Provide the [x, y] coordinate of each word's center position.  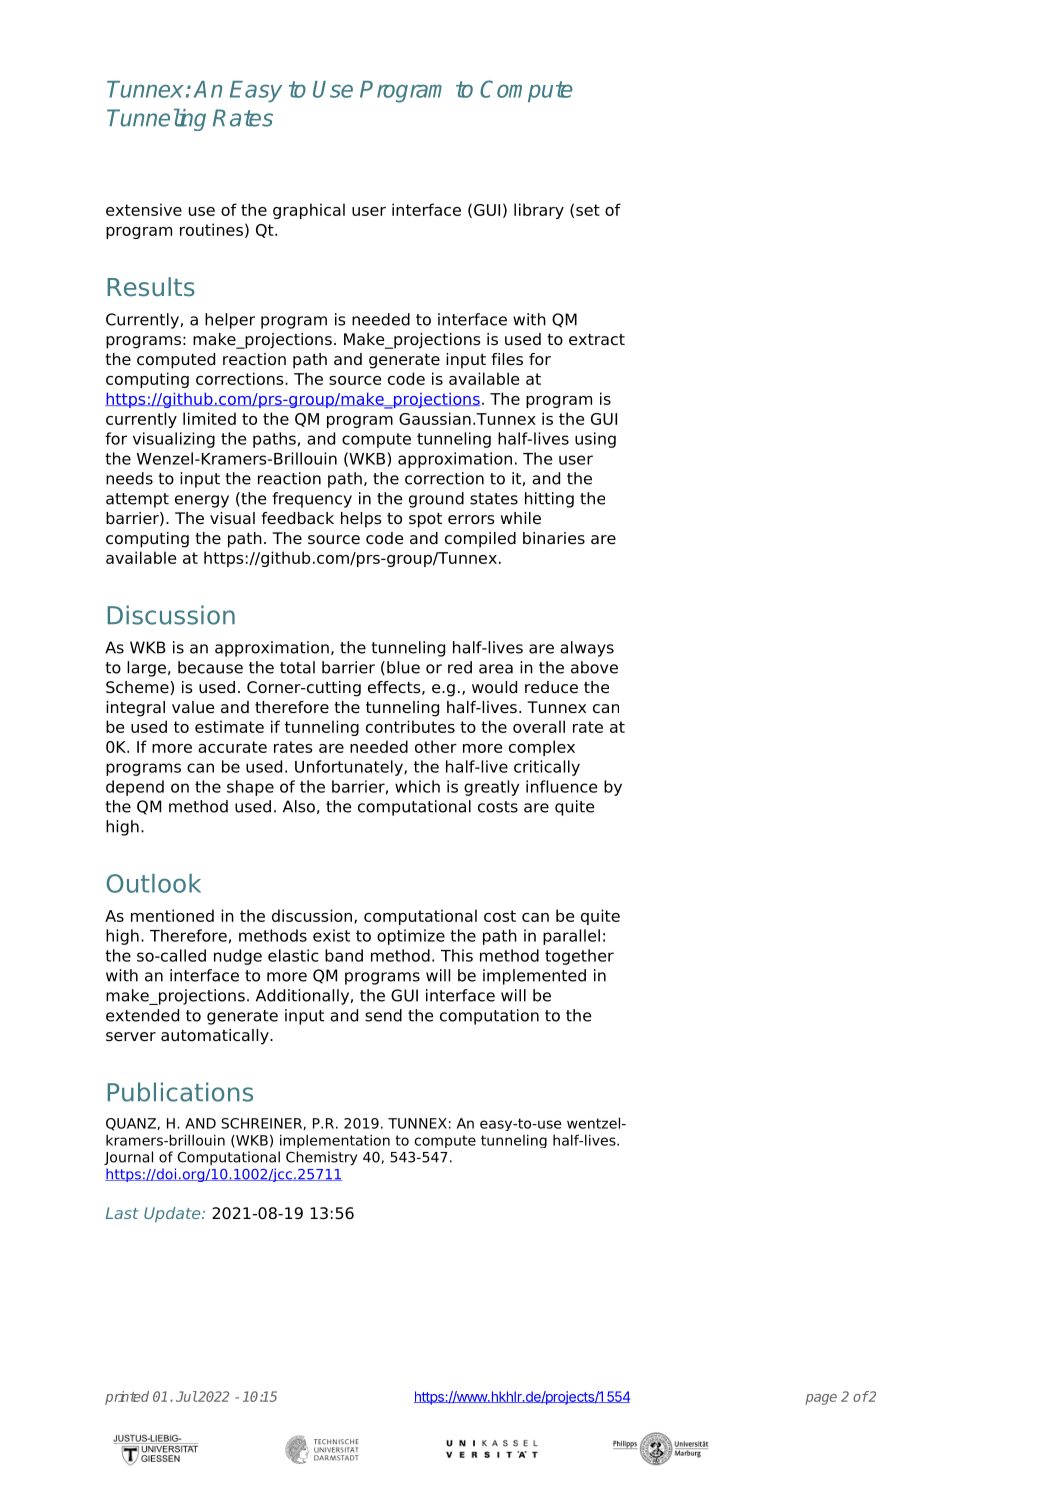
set [588, 210]
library [539, 211]
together [579, 957]
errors [471, 520]
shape [250, 788]
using [595, 440]
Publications [180, 1092]
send [383, 1015]
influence [561, 786]
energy [202, 501]
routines [211, 229]
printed [127, 1398]
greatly [491, 788]
